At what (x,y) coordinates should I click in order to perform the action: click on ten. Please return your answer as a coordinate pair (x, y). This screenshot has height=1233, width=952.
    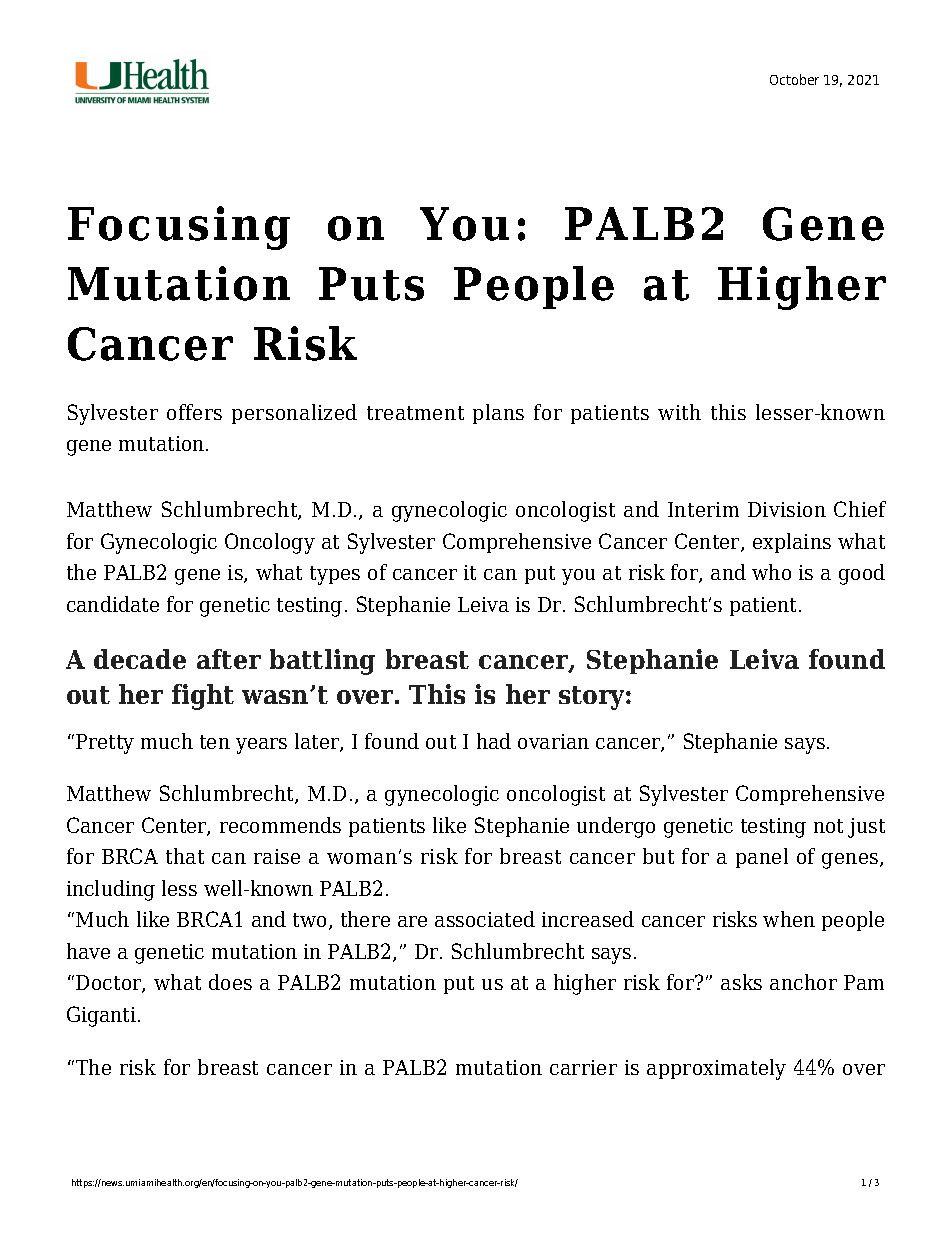
    Looking at the image, I should click on (215, 742).
